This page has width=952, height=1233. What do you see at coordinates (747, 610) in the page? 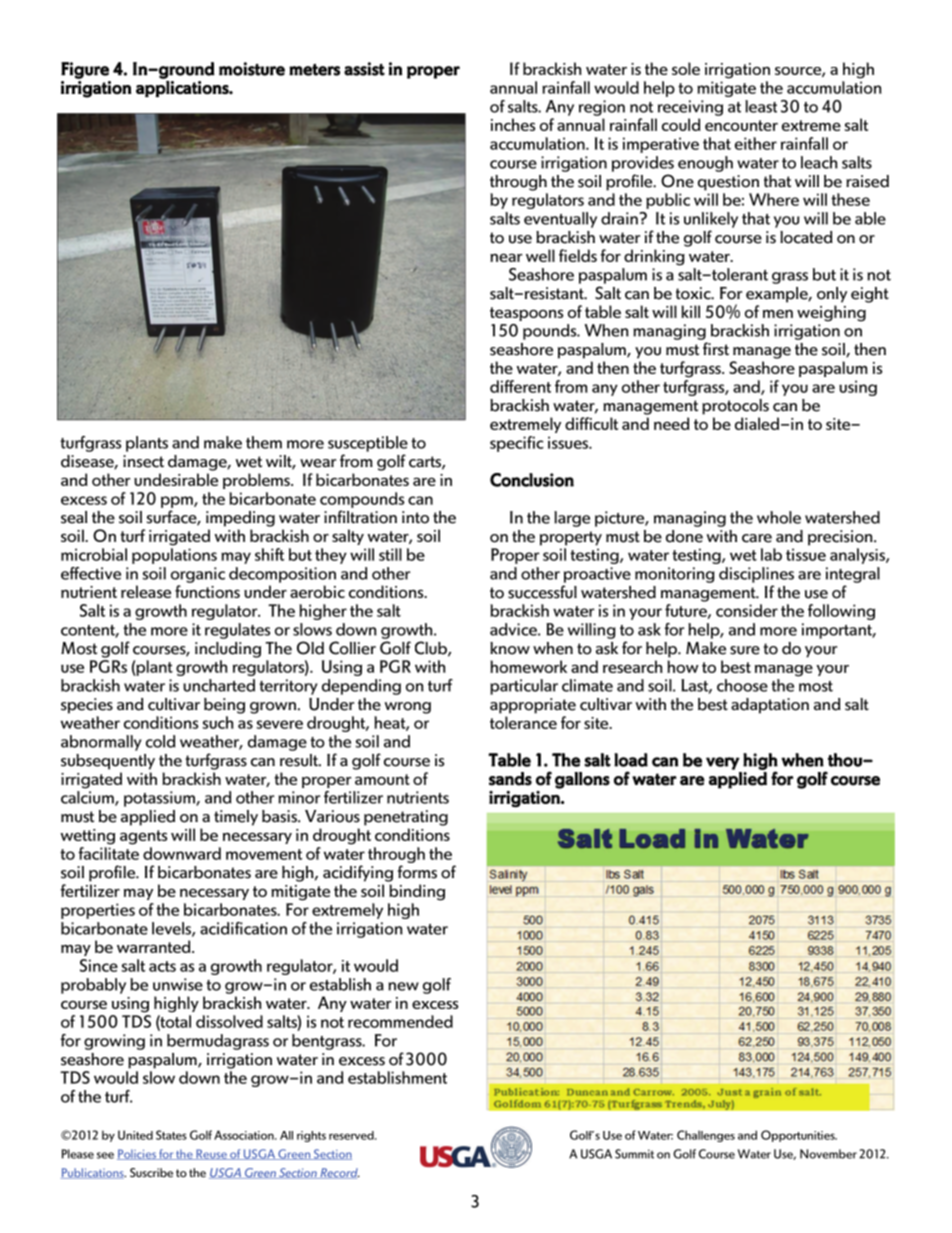
I see `consider` at bounding box center [747, 610].
